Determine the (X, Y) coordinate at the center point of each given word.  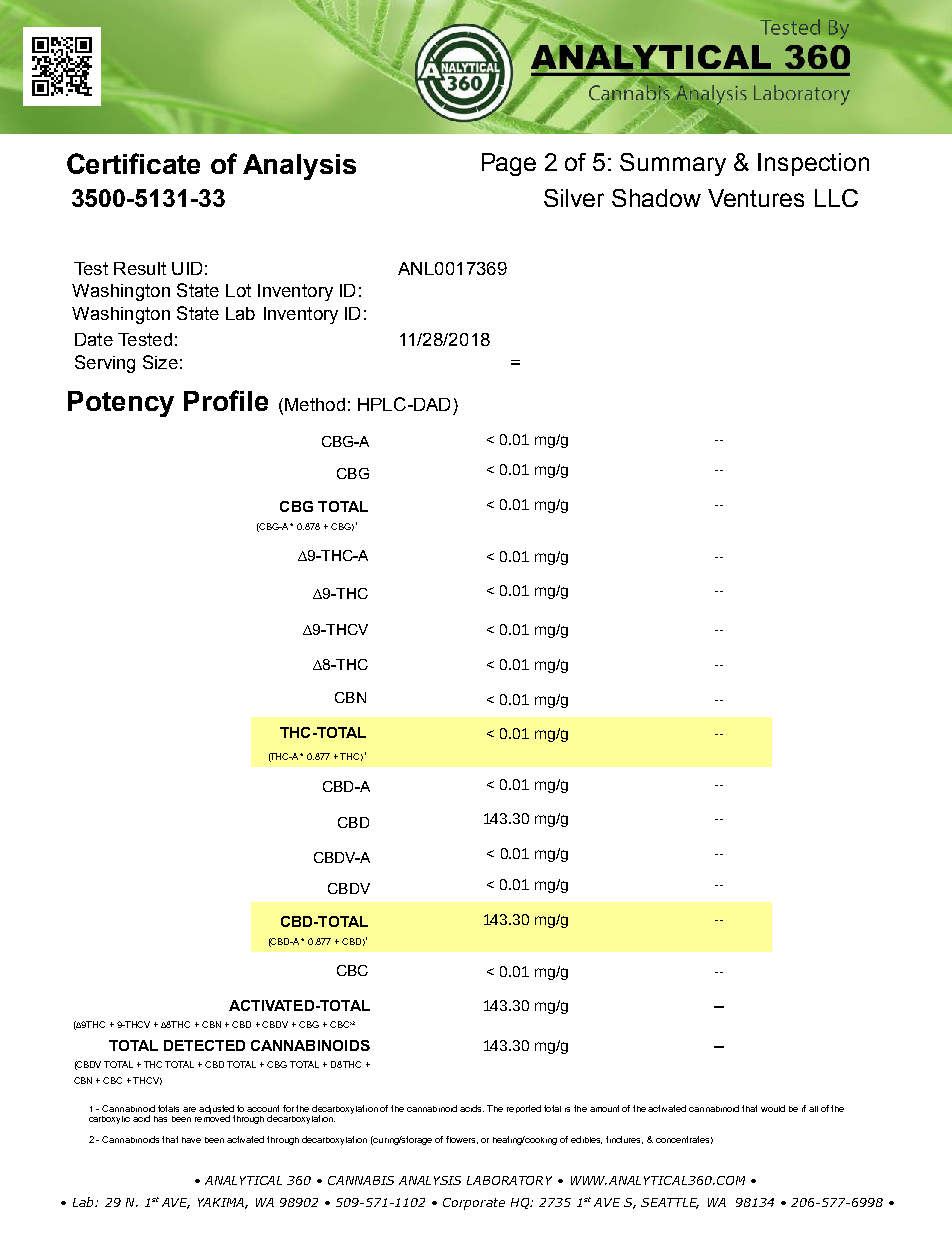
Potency (121, 404)
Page (509, 164)
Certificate (133, 163)
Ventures (756, 198)
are (189, 1109)
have (191, 1140)
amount (604, 1108)
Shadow (656, 198)
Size (160, 362)
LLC (836, 198)
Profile (226, 400)
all (813, 1109)
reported (524, 1109)
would (773, 1108)
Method (315, 404)
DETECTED (204, 1045)
